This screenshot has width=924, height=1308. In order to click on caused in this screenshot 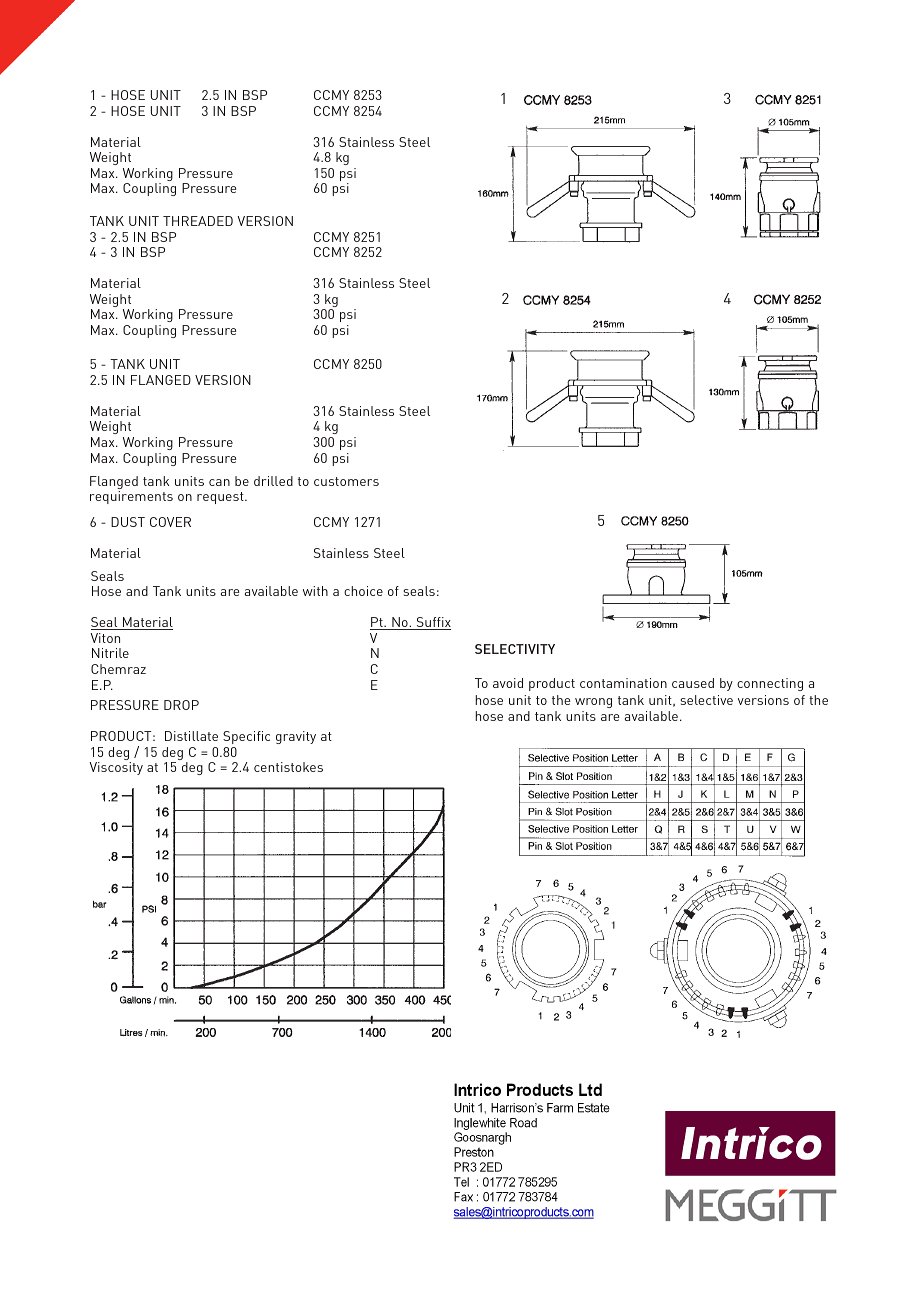, I will do `click(693, 683)`.
